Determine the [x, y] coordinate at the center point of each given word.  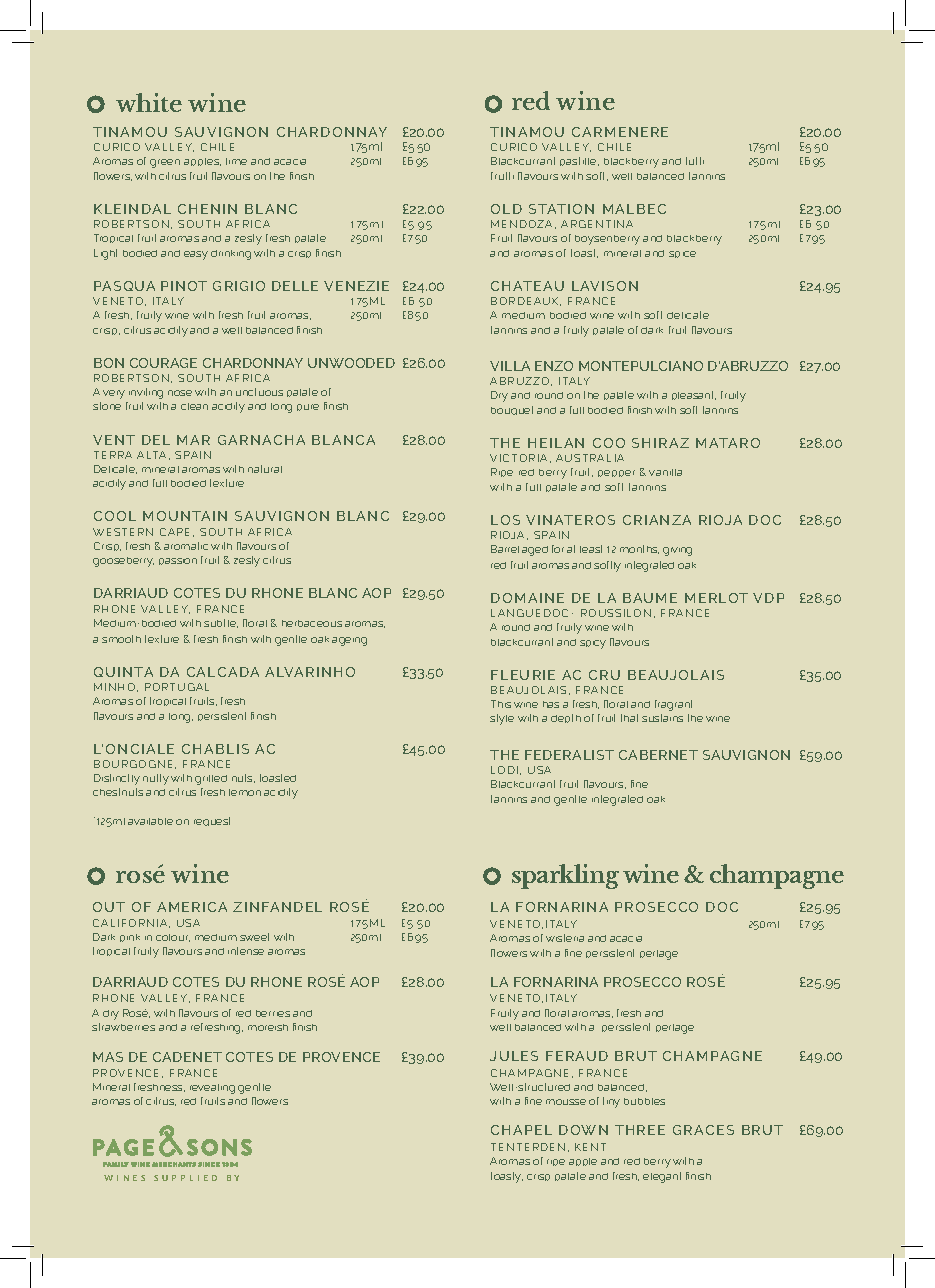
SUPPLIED [185, 1178]
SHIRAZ [660, 443]
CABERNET [658, 755]
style [502, 719]
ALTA [151, 455]
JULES [514, 1056]
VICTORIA [518, 458]
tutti [695, 161]
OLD [506, 209]
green [165, 163]
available [150, 821]
